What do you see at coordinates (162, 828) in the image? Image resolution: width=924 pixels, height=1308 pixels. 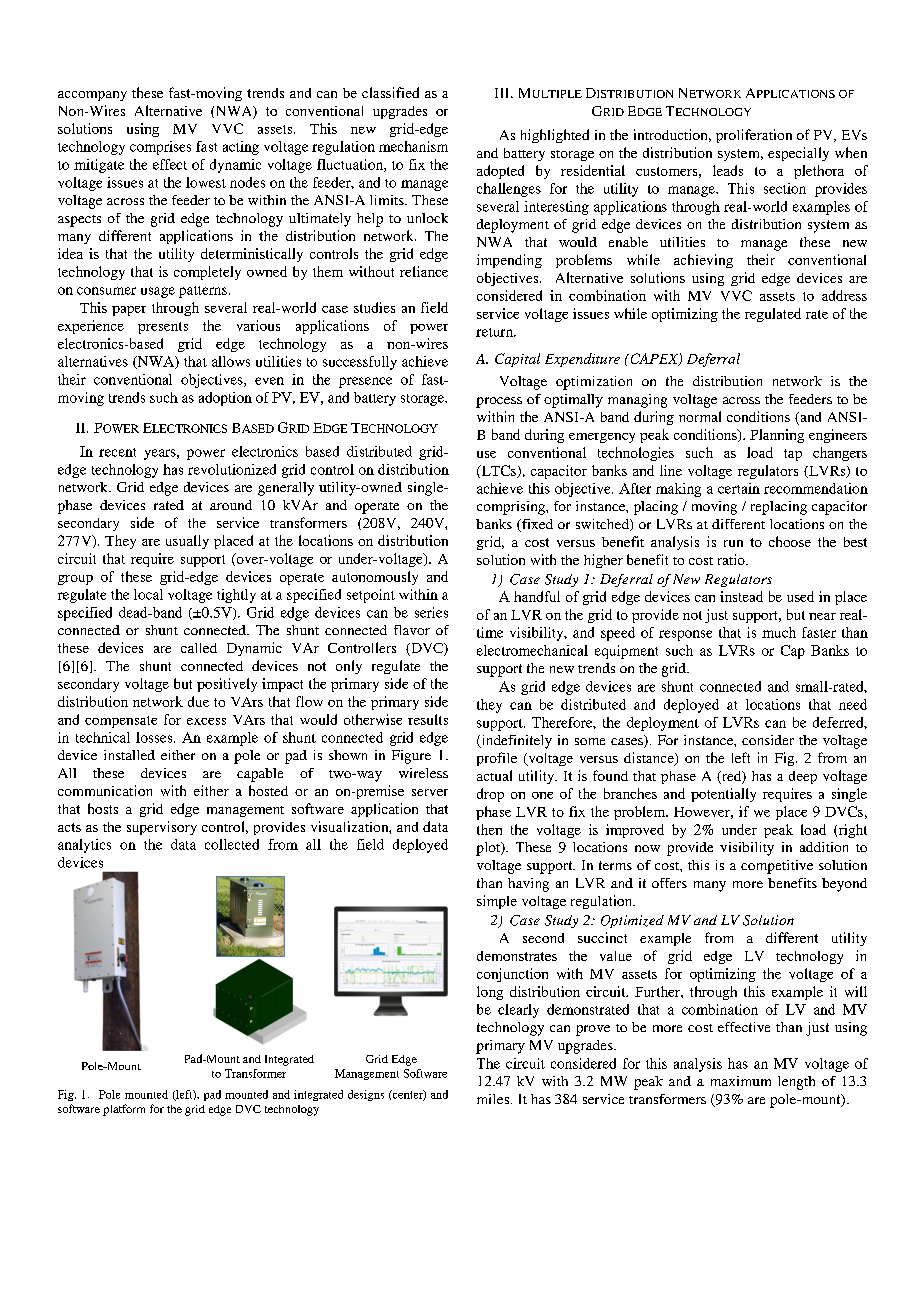 I see `supervisory` at bounding box center [162, 828].
